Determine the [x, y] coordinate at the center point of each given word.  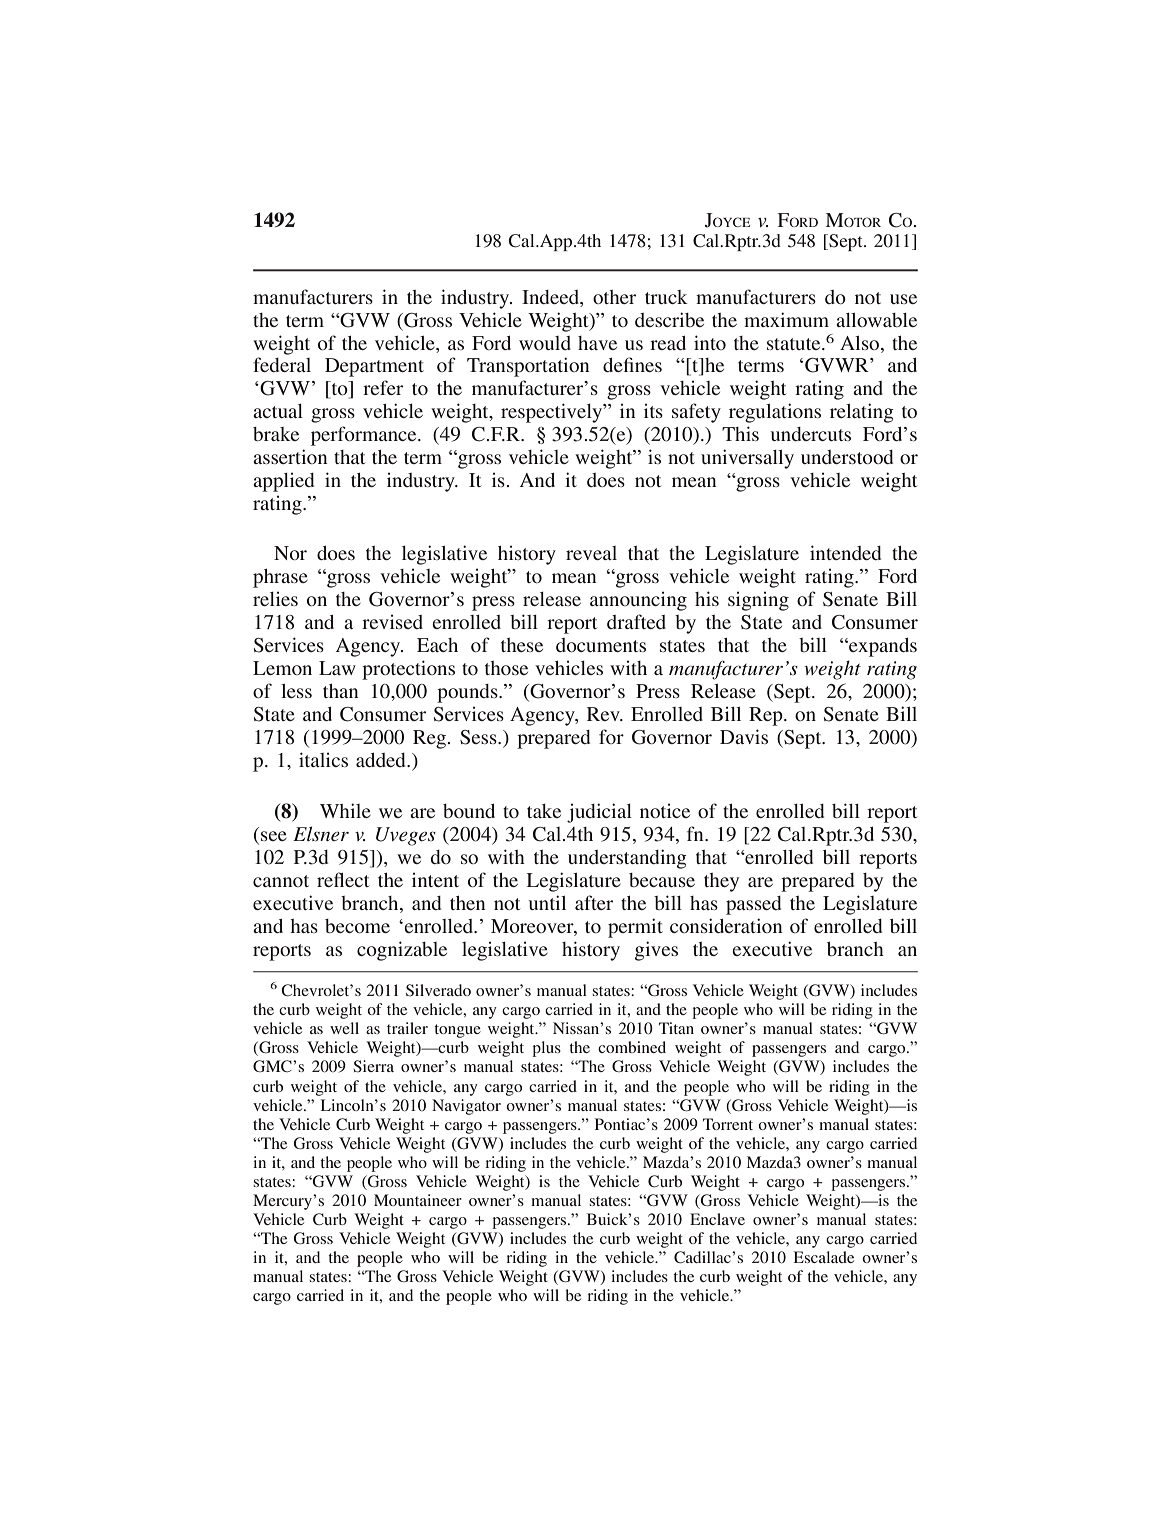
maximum [786, 319]
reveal [591, 553]
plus [546, 1049]
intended [845, 552]
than [341, 691]
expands [882, 647]
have [597, 343]
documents [601, 645]
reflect [343, 879]
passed [753, 905]
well [344, 1028]
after [594, 902]
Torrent [728, 1124]
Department [374, 367]
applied [283, 482]
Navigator [466, 1107]
